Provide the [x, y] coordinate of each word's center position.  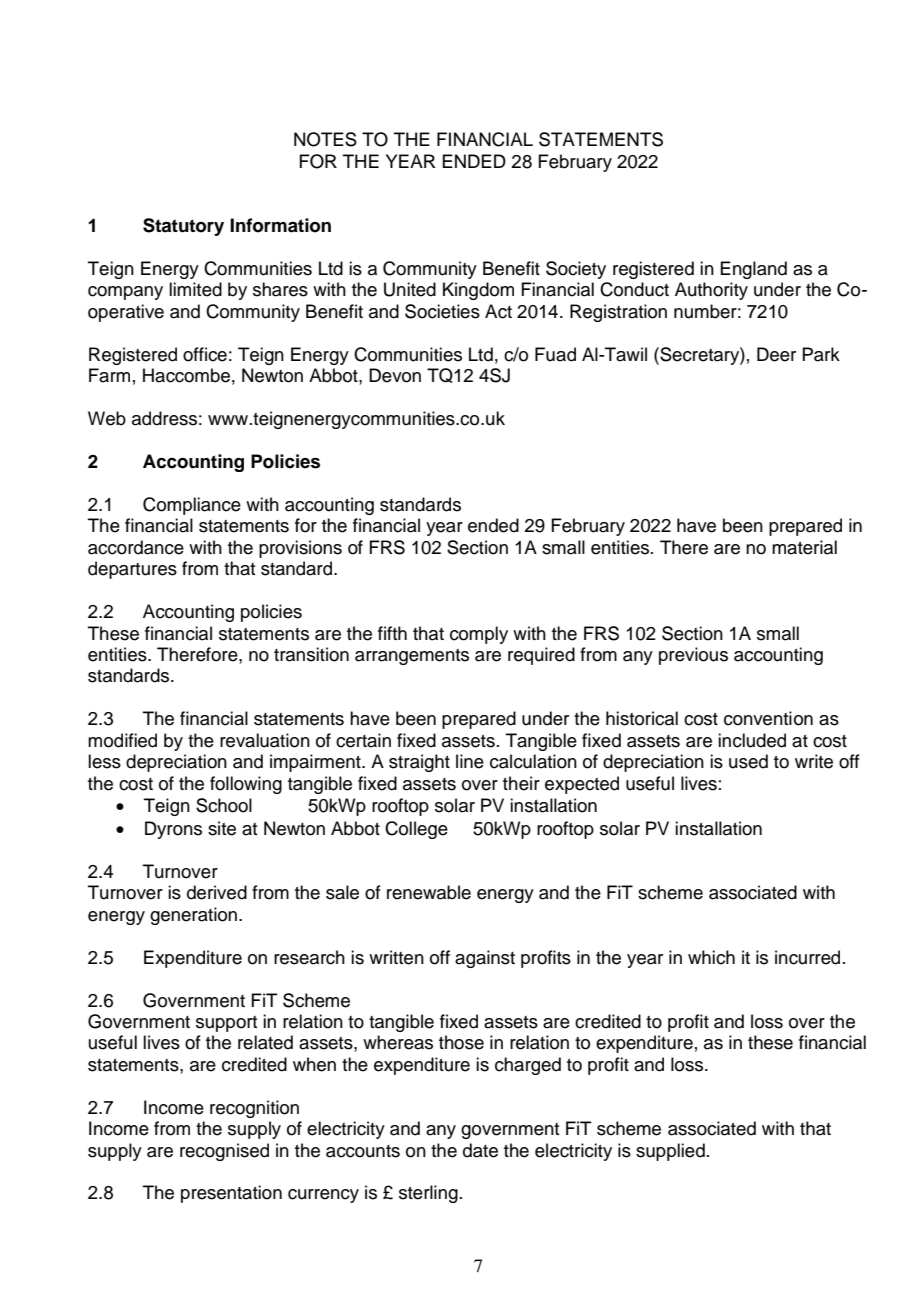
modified [122, 740]
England [753, 270]
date [480, 1150]
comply [479, 635]
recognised [224, 1152]
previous [693, 656]
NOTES [325, 139]
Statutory [183, 227]
